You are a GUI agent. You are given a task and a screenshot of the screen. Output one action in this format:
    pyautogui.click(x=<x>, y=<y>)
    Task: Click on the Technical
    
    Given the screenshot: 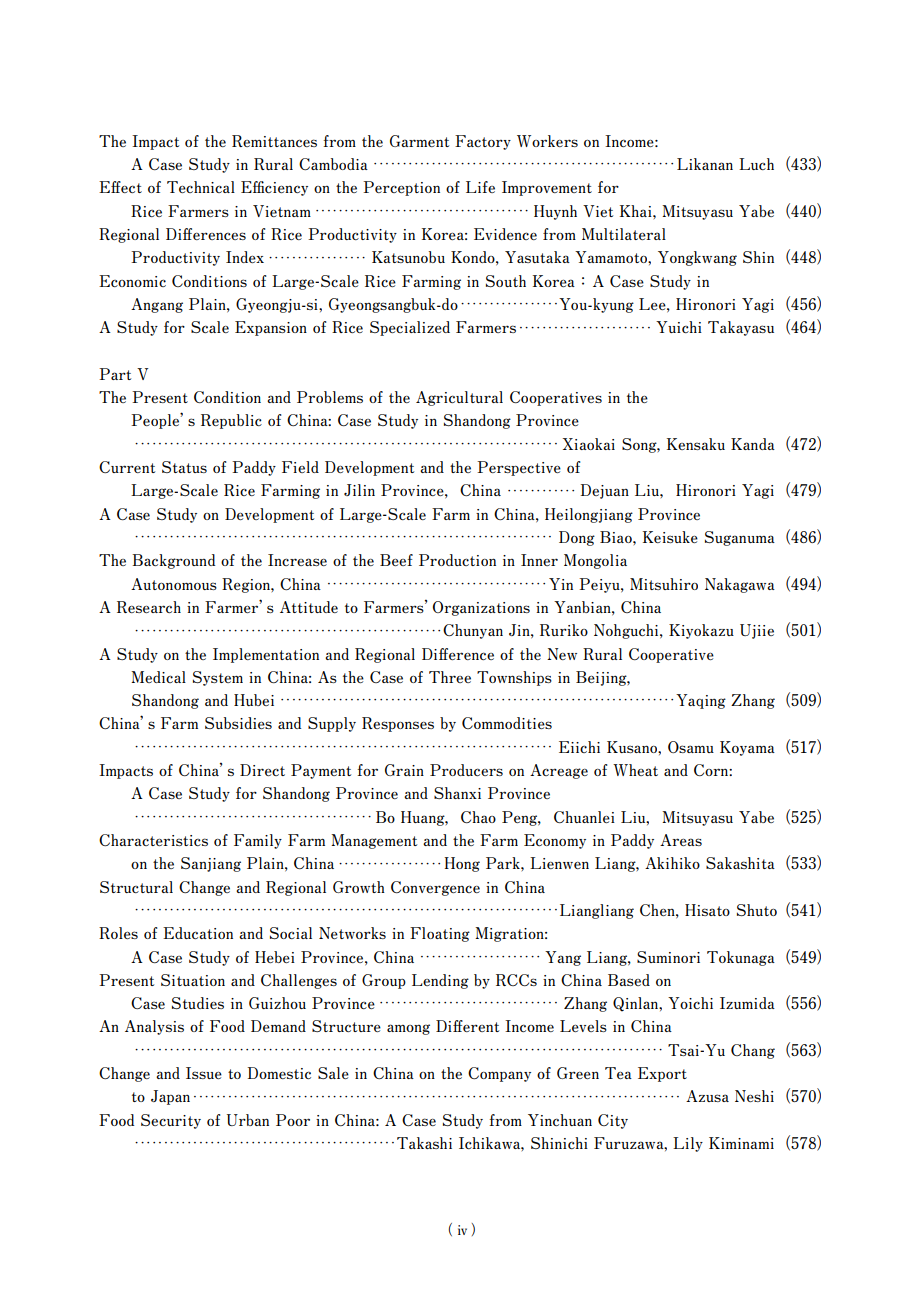 What is the action you would take?
    pyautogui.click(x=201, y=187)
